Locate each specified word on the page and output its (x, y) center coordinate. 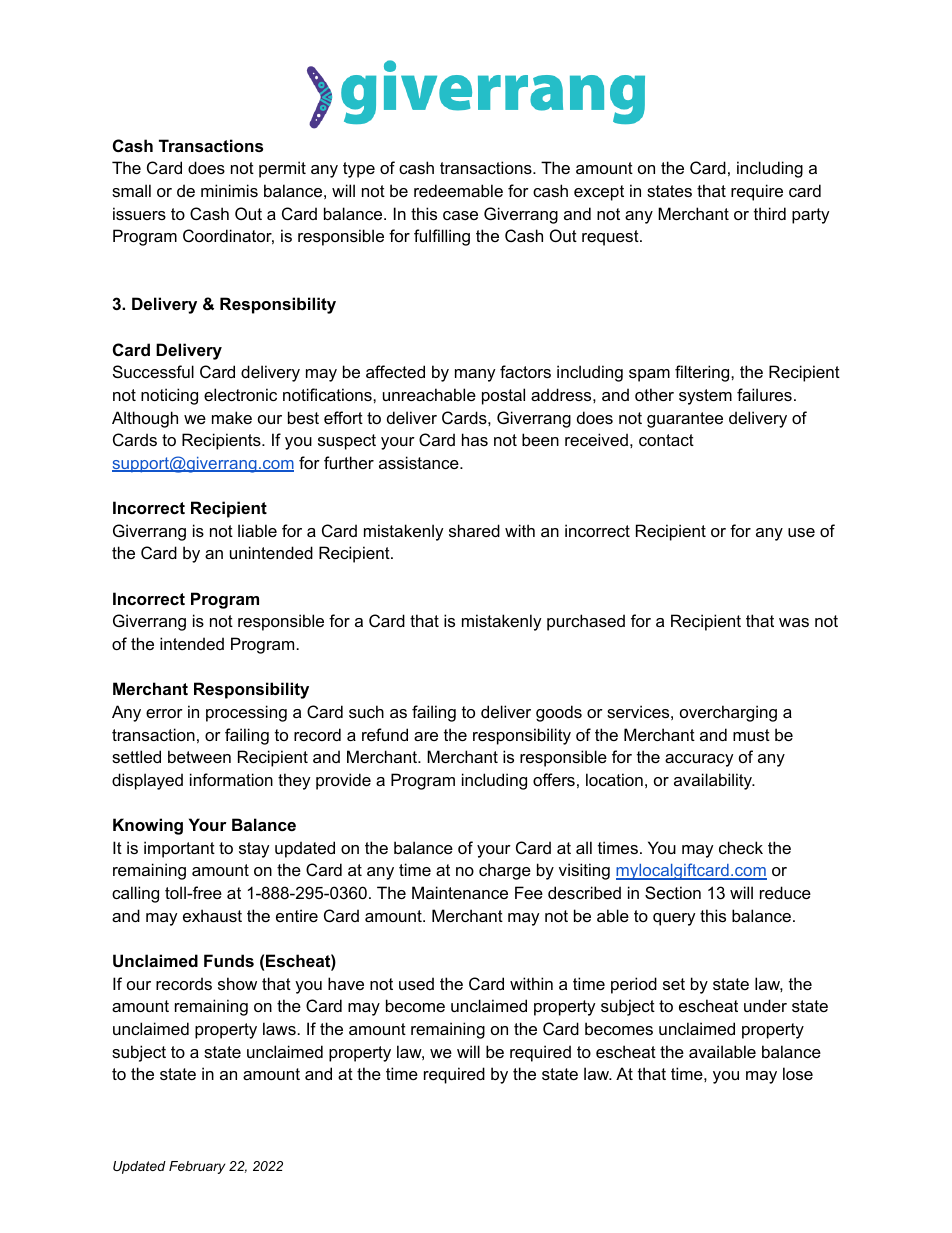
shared (474, 530)
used (416, 983)
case (460, 215)
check (741, 847)
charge (505, 871)
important (179, 849)
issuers (139, 213)
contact (666, 440)
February (197, 1167)
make (232, 417)
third (770, 213)
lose (798, 1073)
